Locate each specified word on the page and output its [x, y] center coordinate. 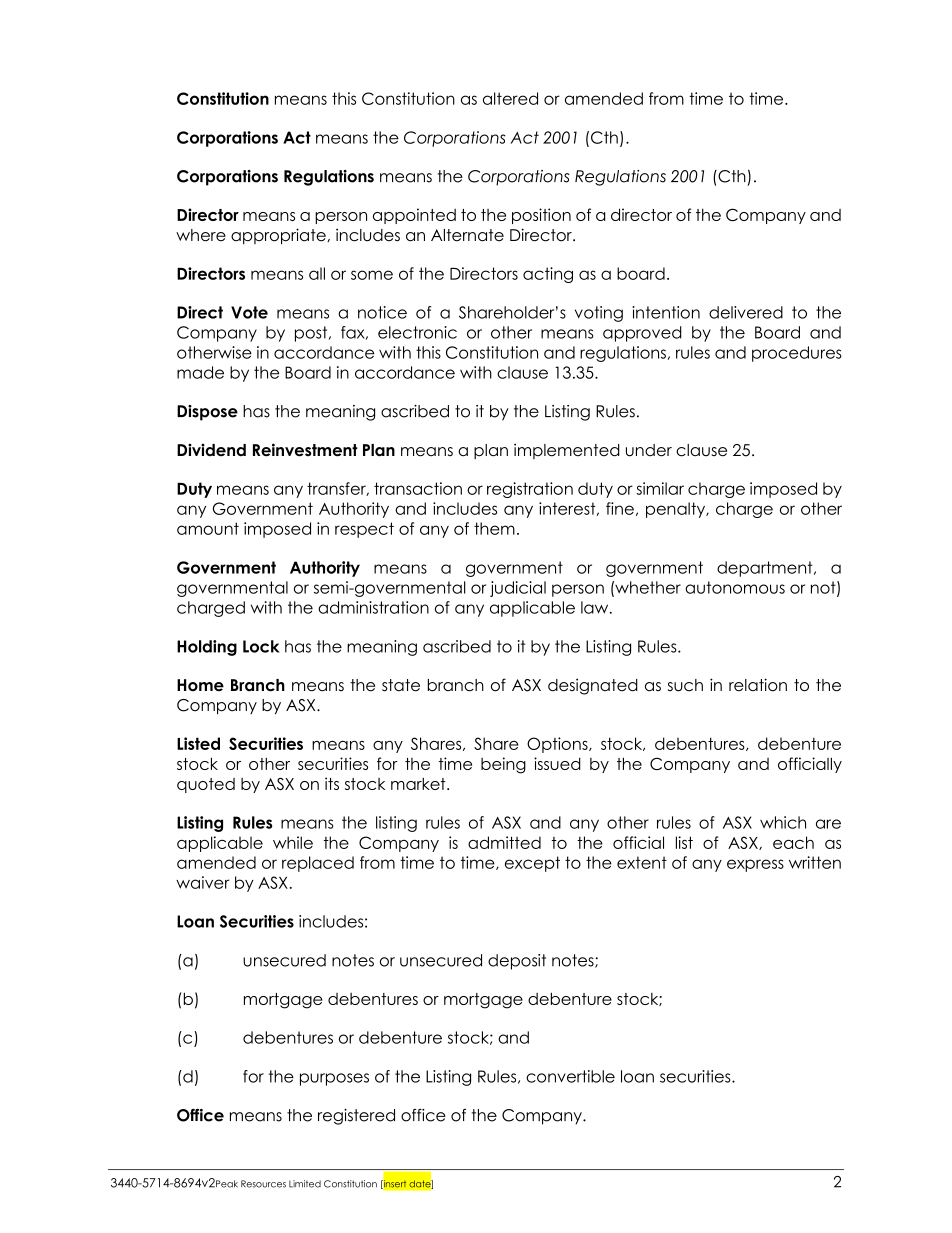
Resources [263, 1184]
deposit [517, 962]
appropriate [279, 236]
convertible [570, 1076]
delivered [746, 312]
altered [510, 98]
